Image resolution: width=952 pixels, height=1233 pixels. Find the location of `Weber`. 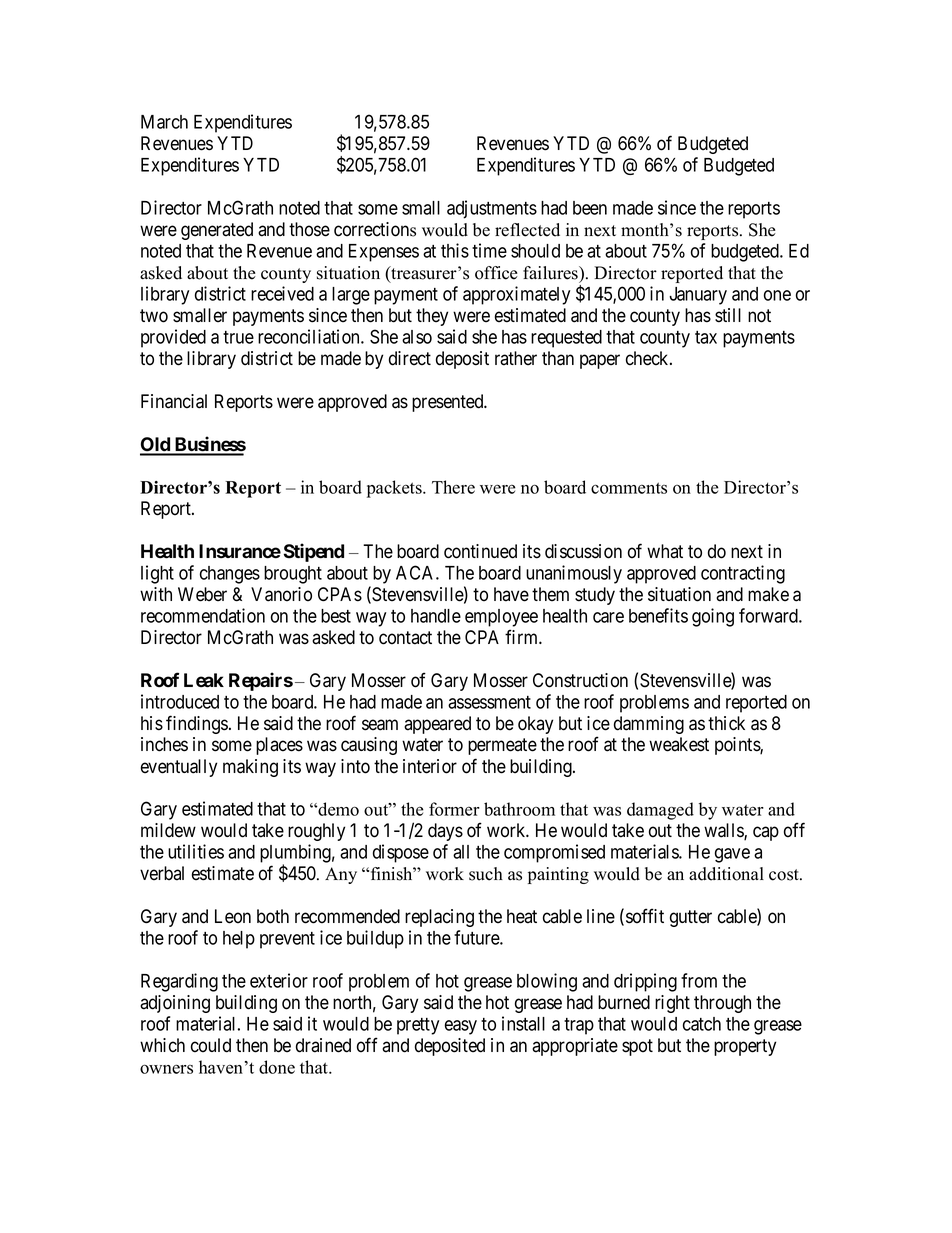

Weber is located at coordinates (202, 594).
